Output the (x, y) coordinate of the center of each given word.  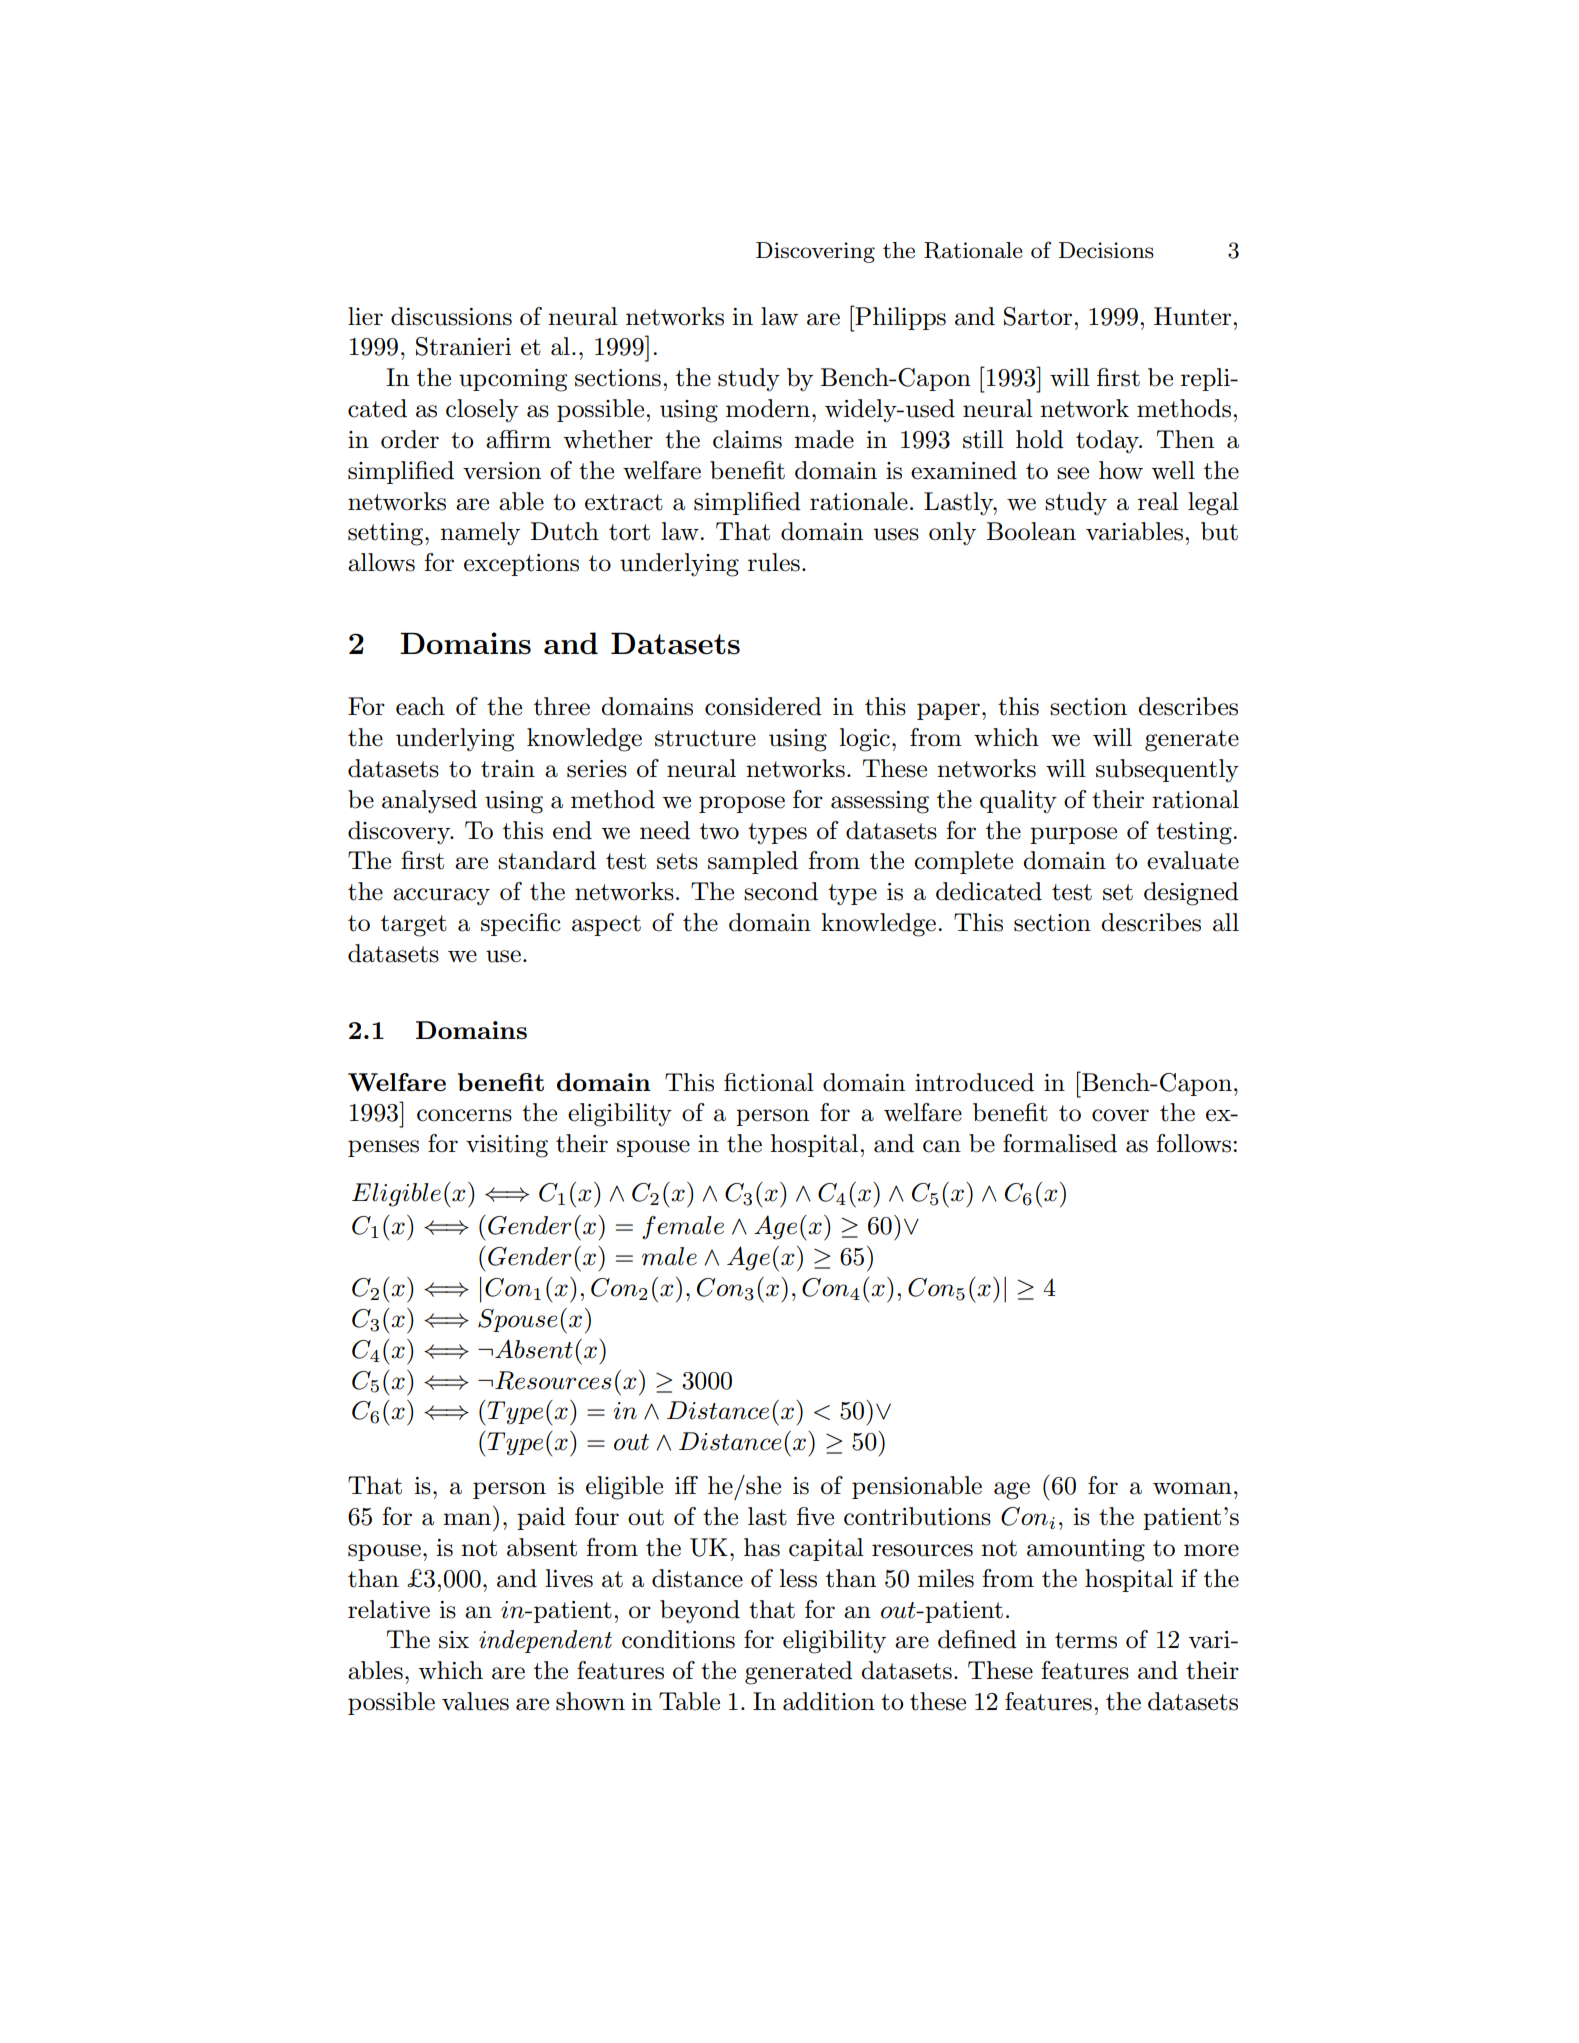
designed (1191, 894)
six (454, 1640)
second (781, 891)
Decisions (1106, 250)
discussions (451, 316)
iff (686, 1485)
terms (1086, 1640)
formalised (1060, 1143)
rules (774, 562)
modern (768, 408)
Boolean (1031, 531)
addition (829, 1701)
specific (521, 924)
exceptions (521, 565)
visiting (507, 1146)
